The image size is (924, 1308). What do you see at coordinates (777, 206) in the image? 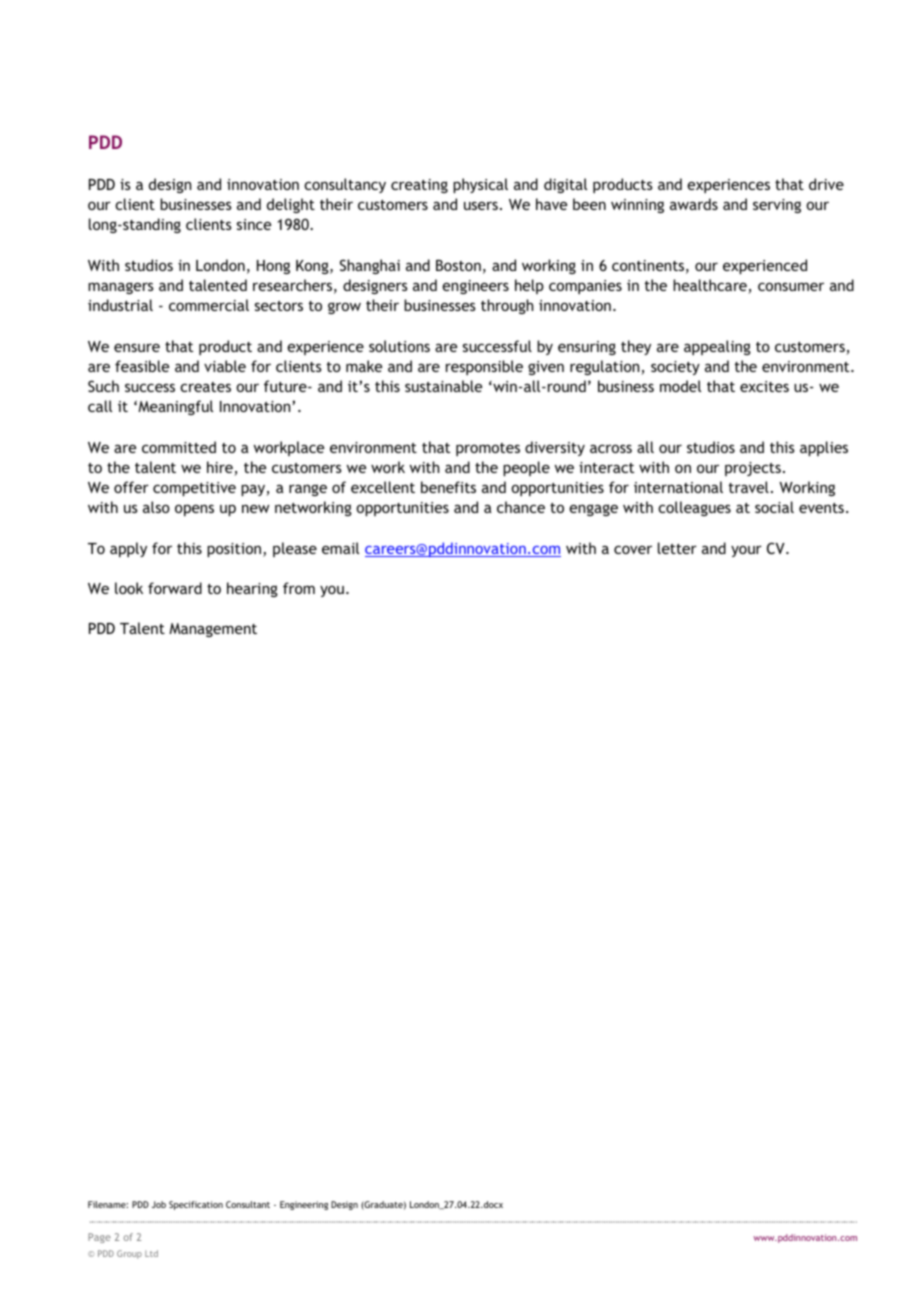
I see `serving` at bounding box center [777, 206].
